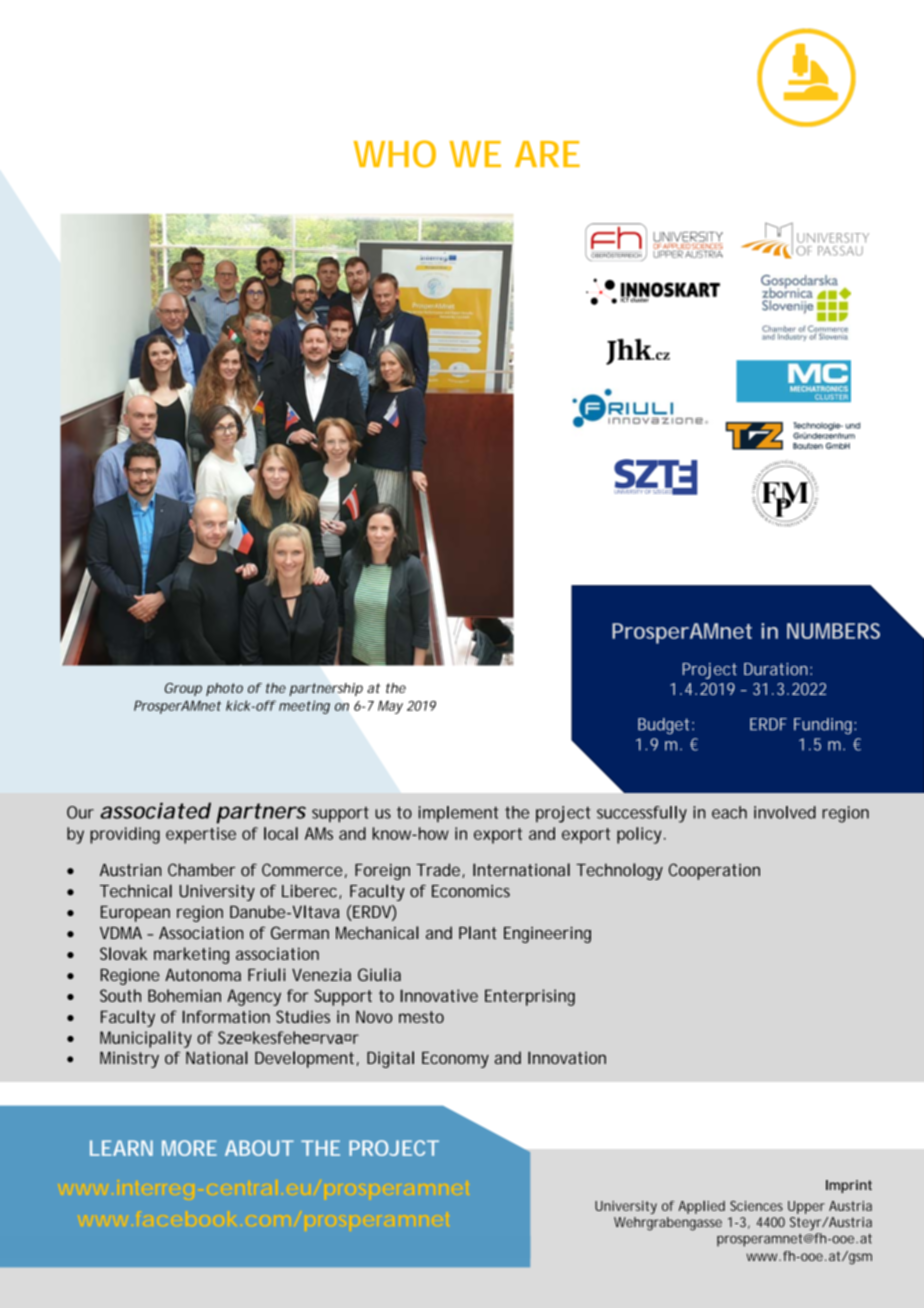  Describe the element at coordinates (395, 154) in the screenshot. I see `WHO` at that location.
